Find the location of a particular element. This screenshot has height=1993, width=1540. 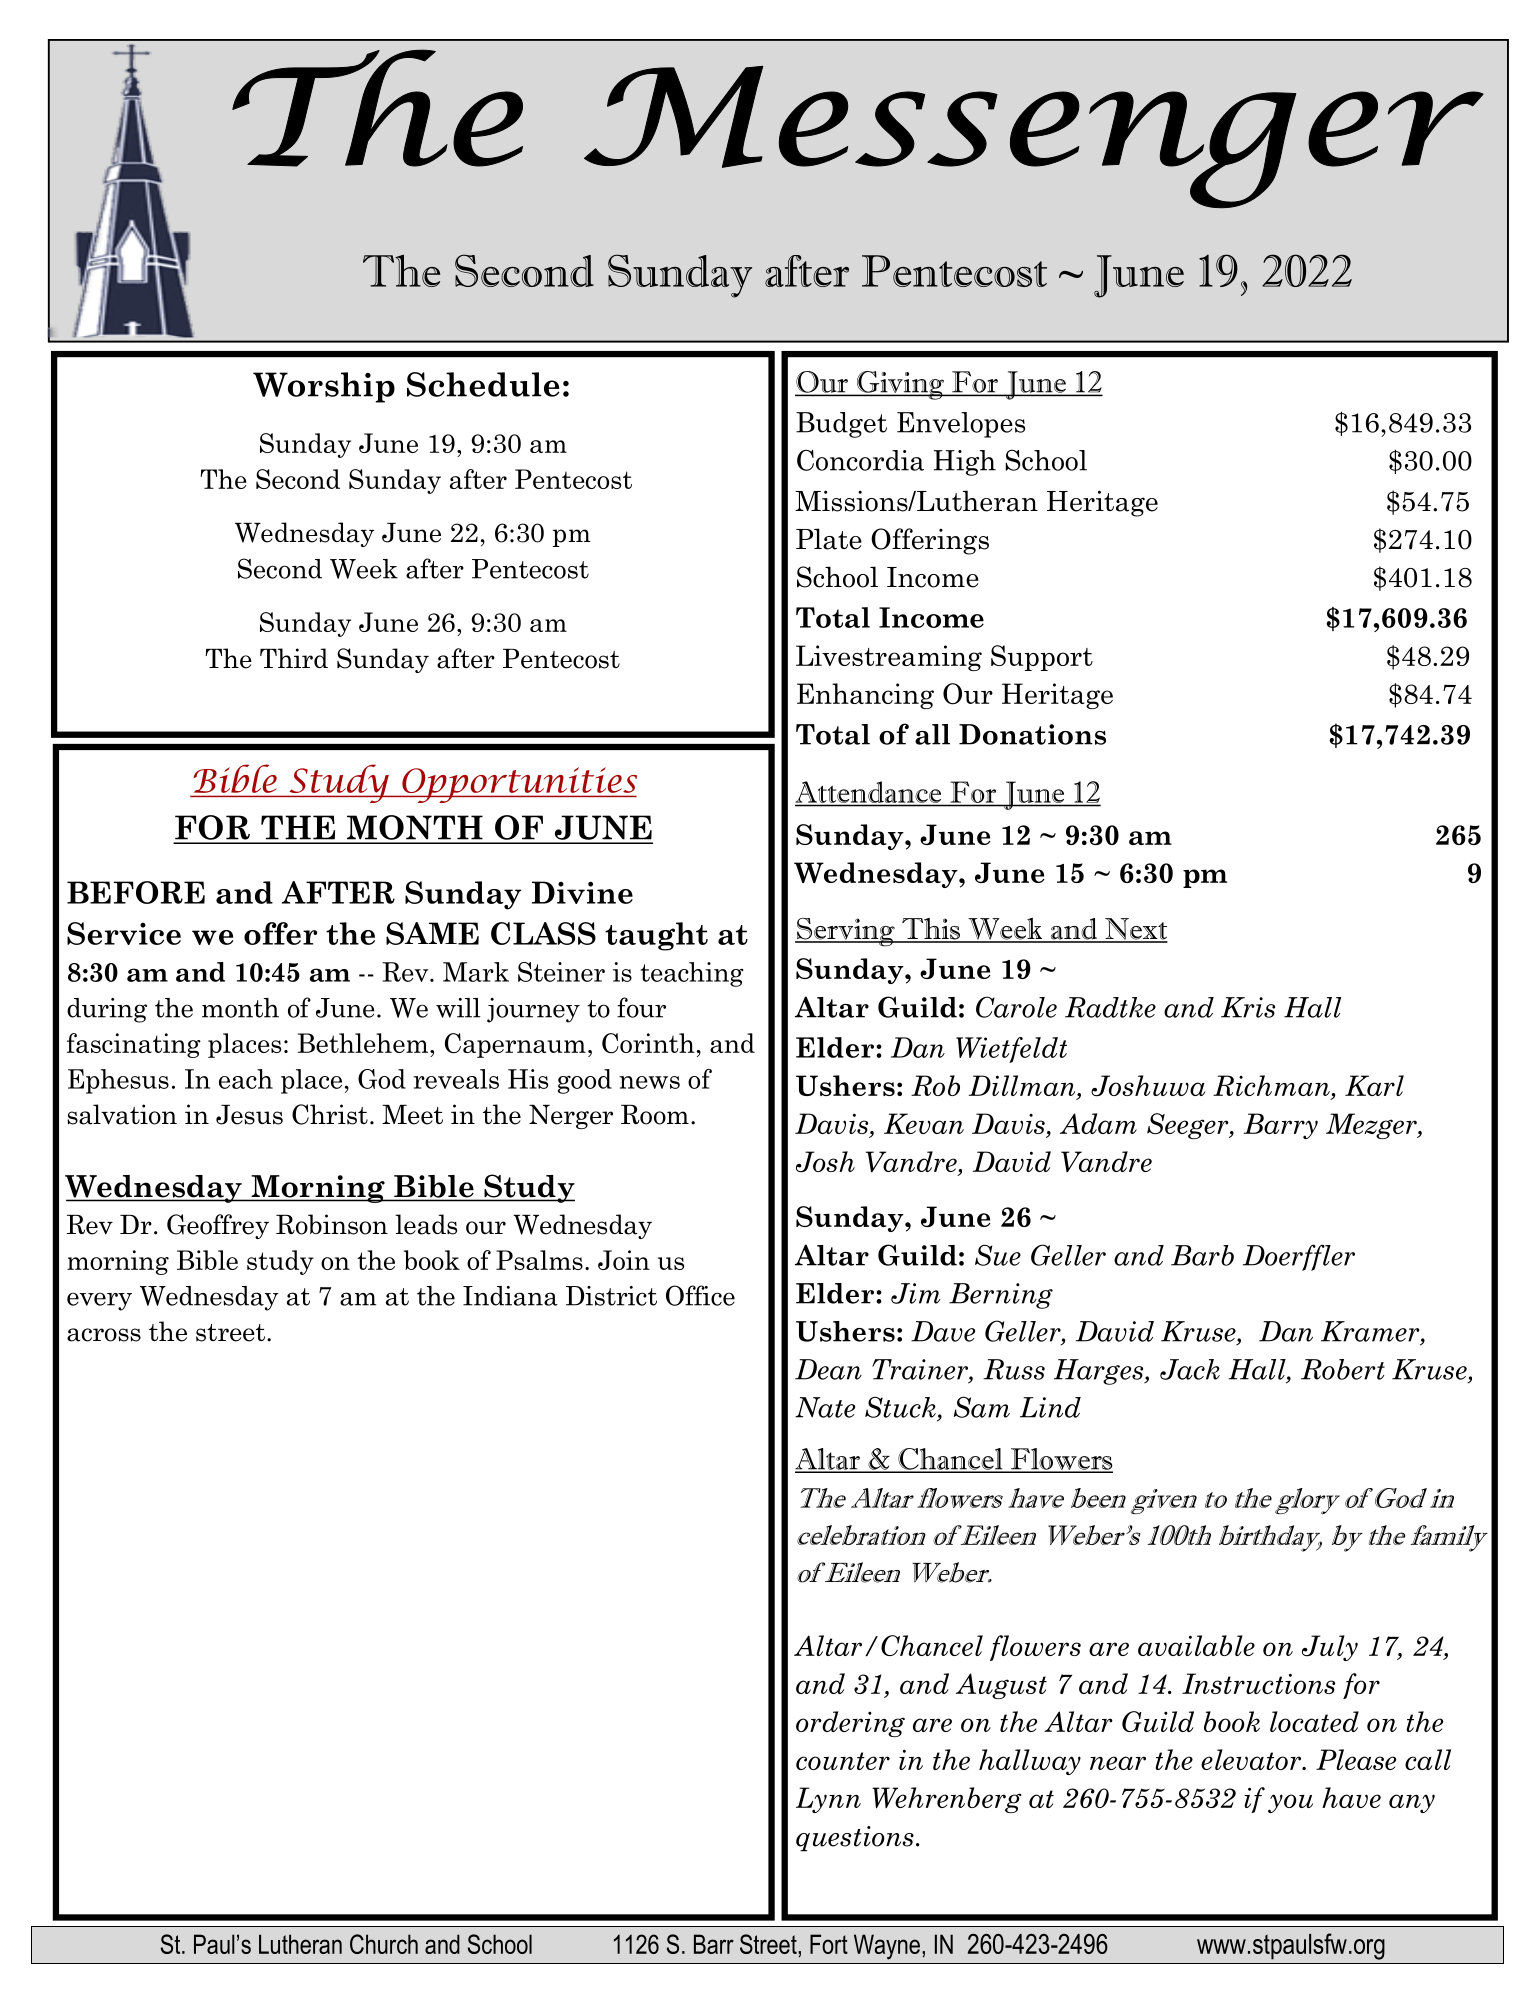

Room is located at coordinates (655, 1115).
